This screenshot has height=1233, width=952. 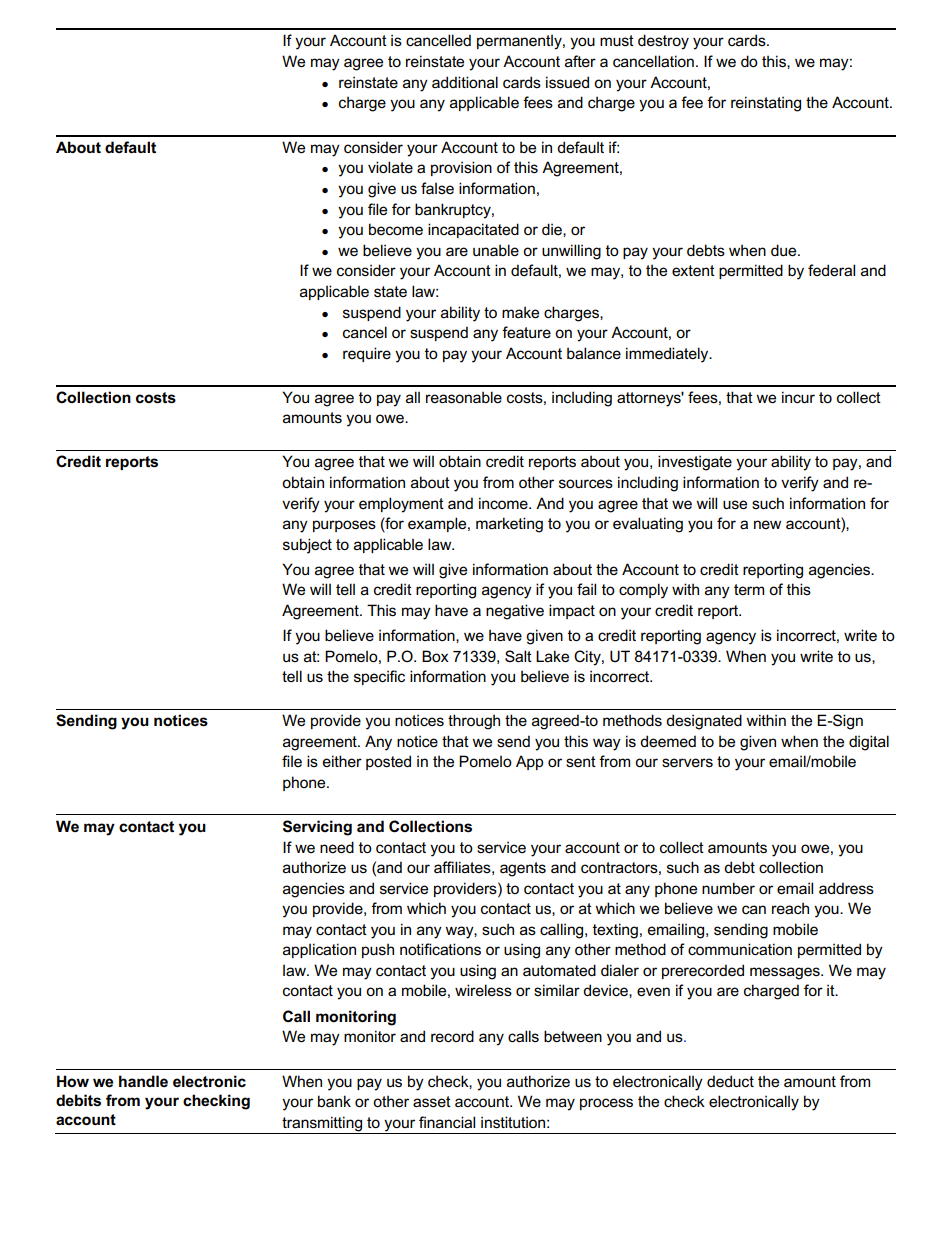 I want to click on reinstating, so click(x=766, y=104).
